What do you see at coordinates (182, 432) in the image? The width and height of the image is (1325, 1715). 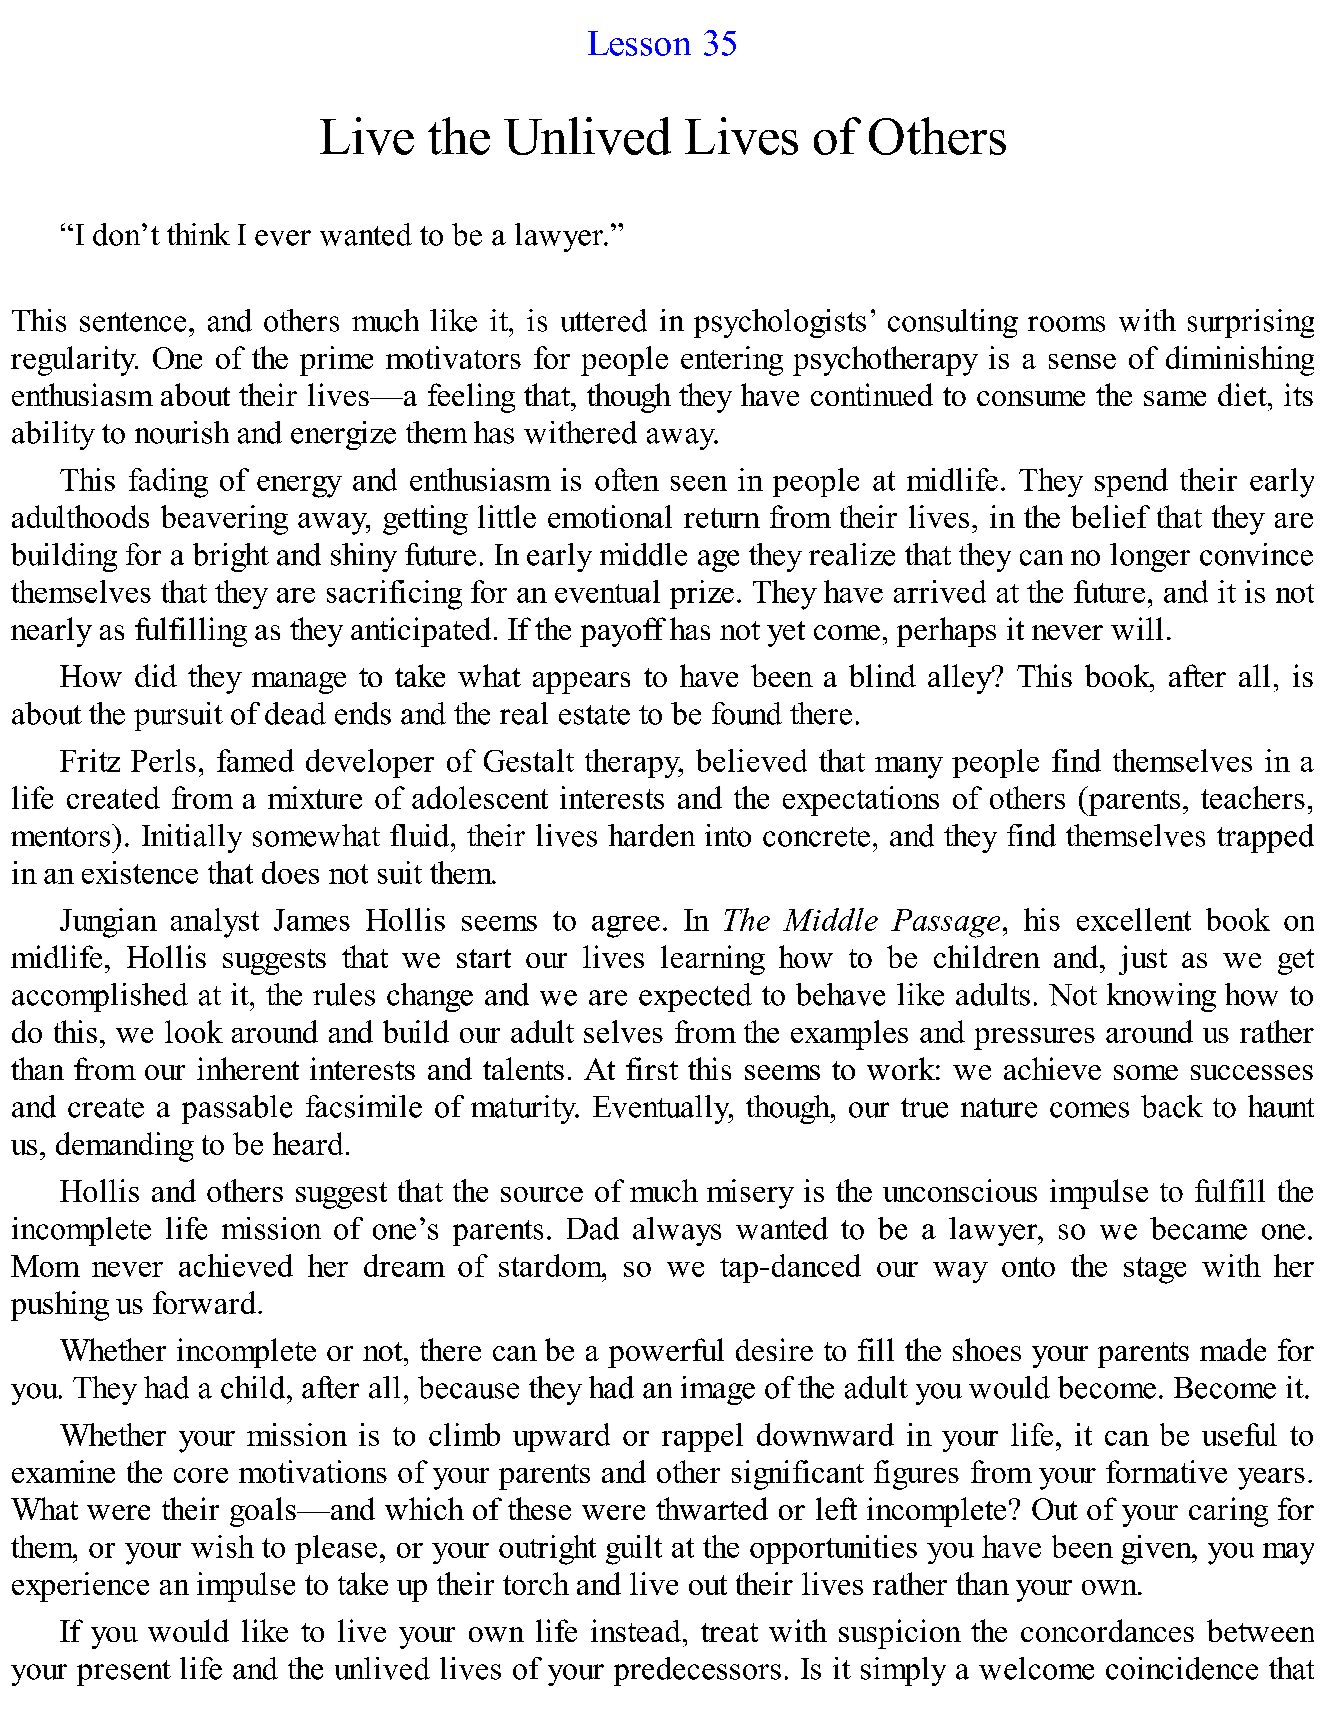 I see `nourish` at bounding box center [182, 432].
